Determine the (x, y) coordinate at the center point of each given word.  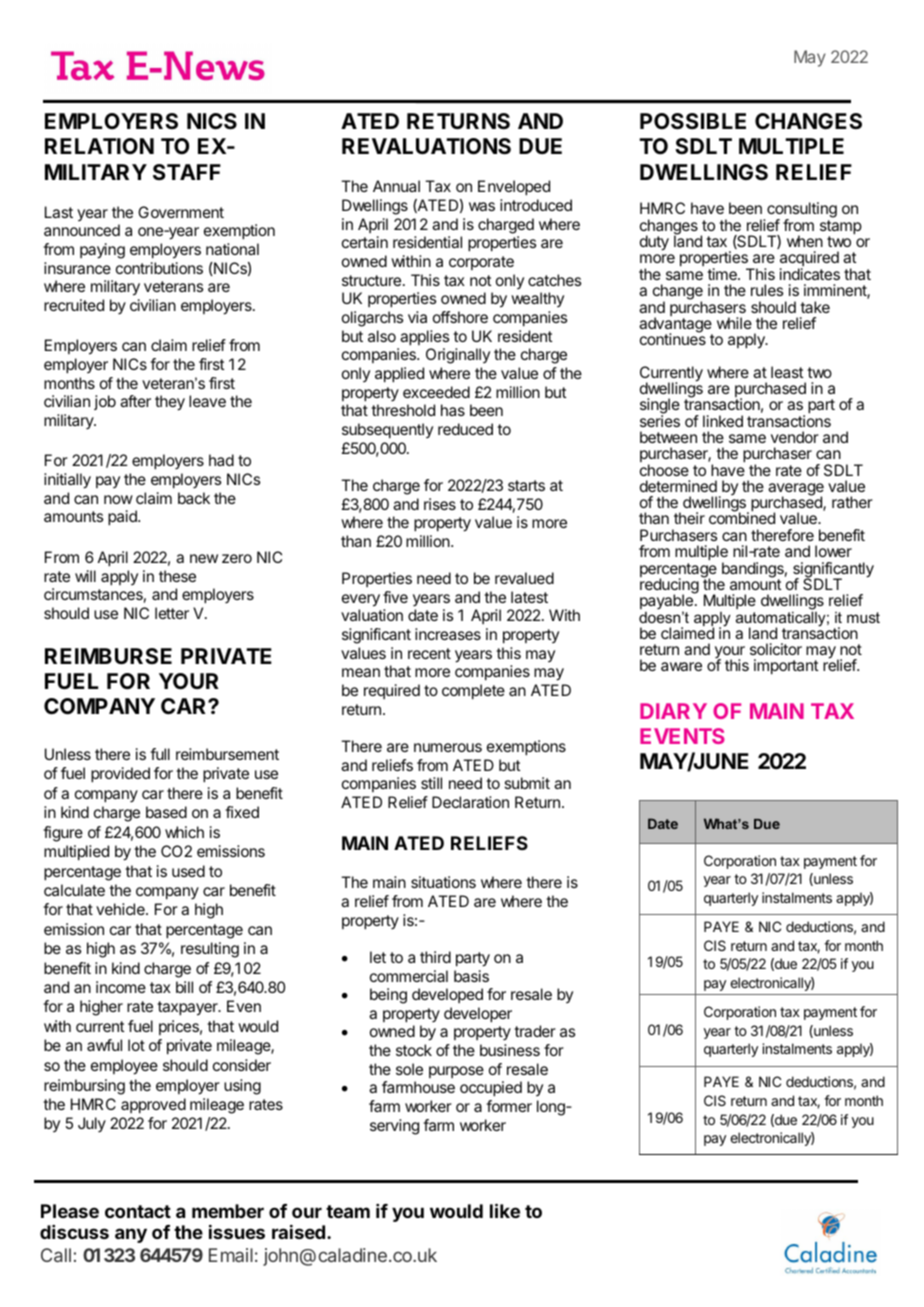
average (796, 490)
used (188, 871)
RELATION (99, 146)
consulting (801, 211)
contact (138, 1211)
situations (443, 882)
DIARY (673, 711)
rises (440, 504)
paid (123, 518)
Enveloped (514, 188)
